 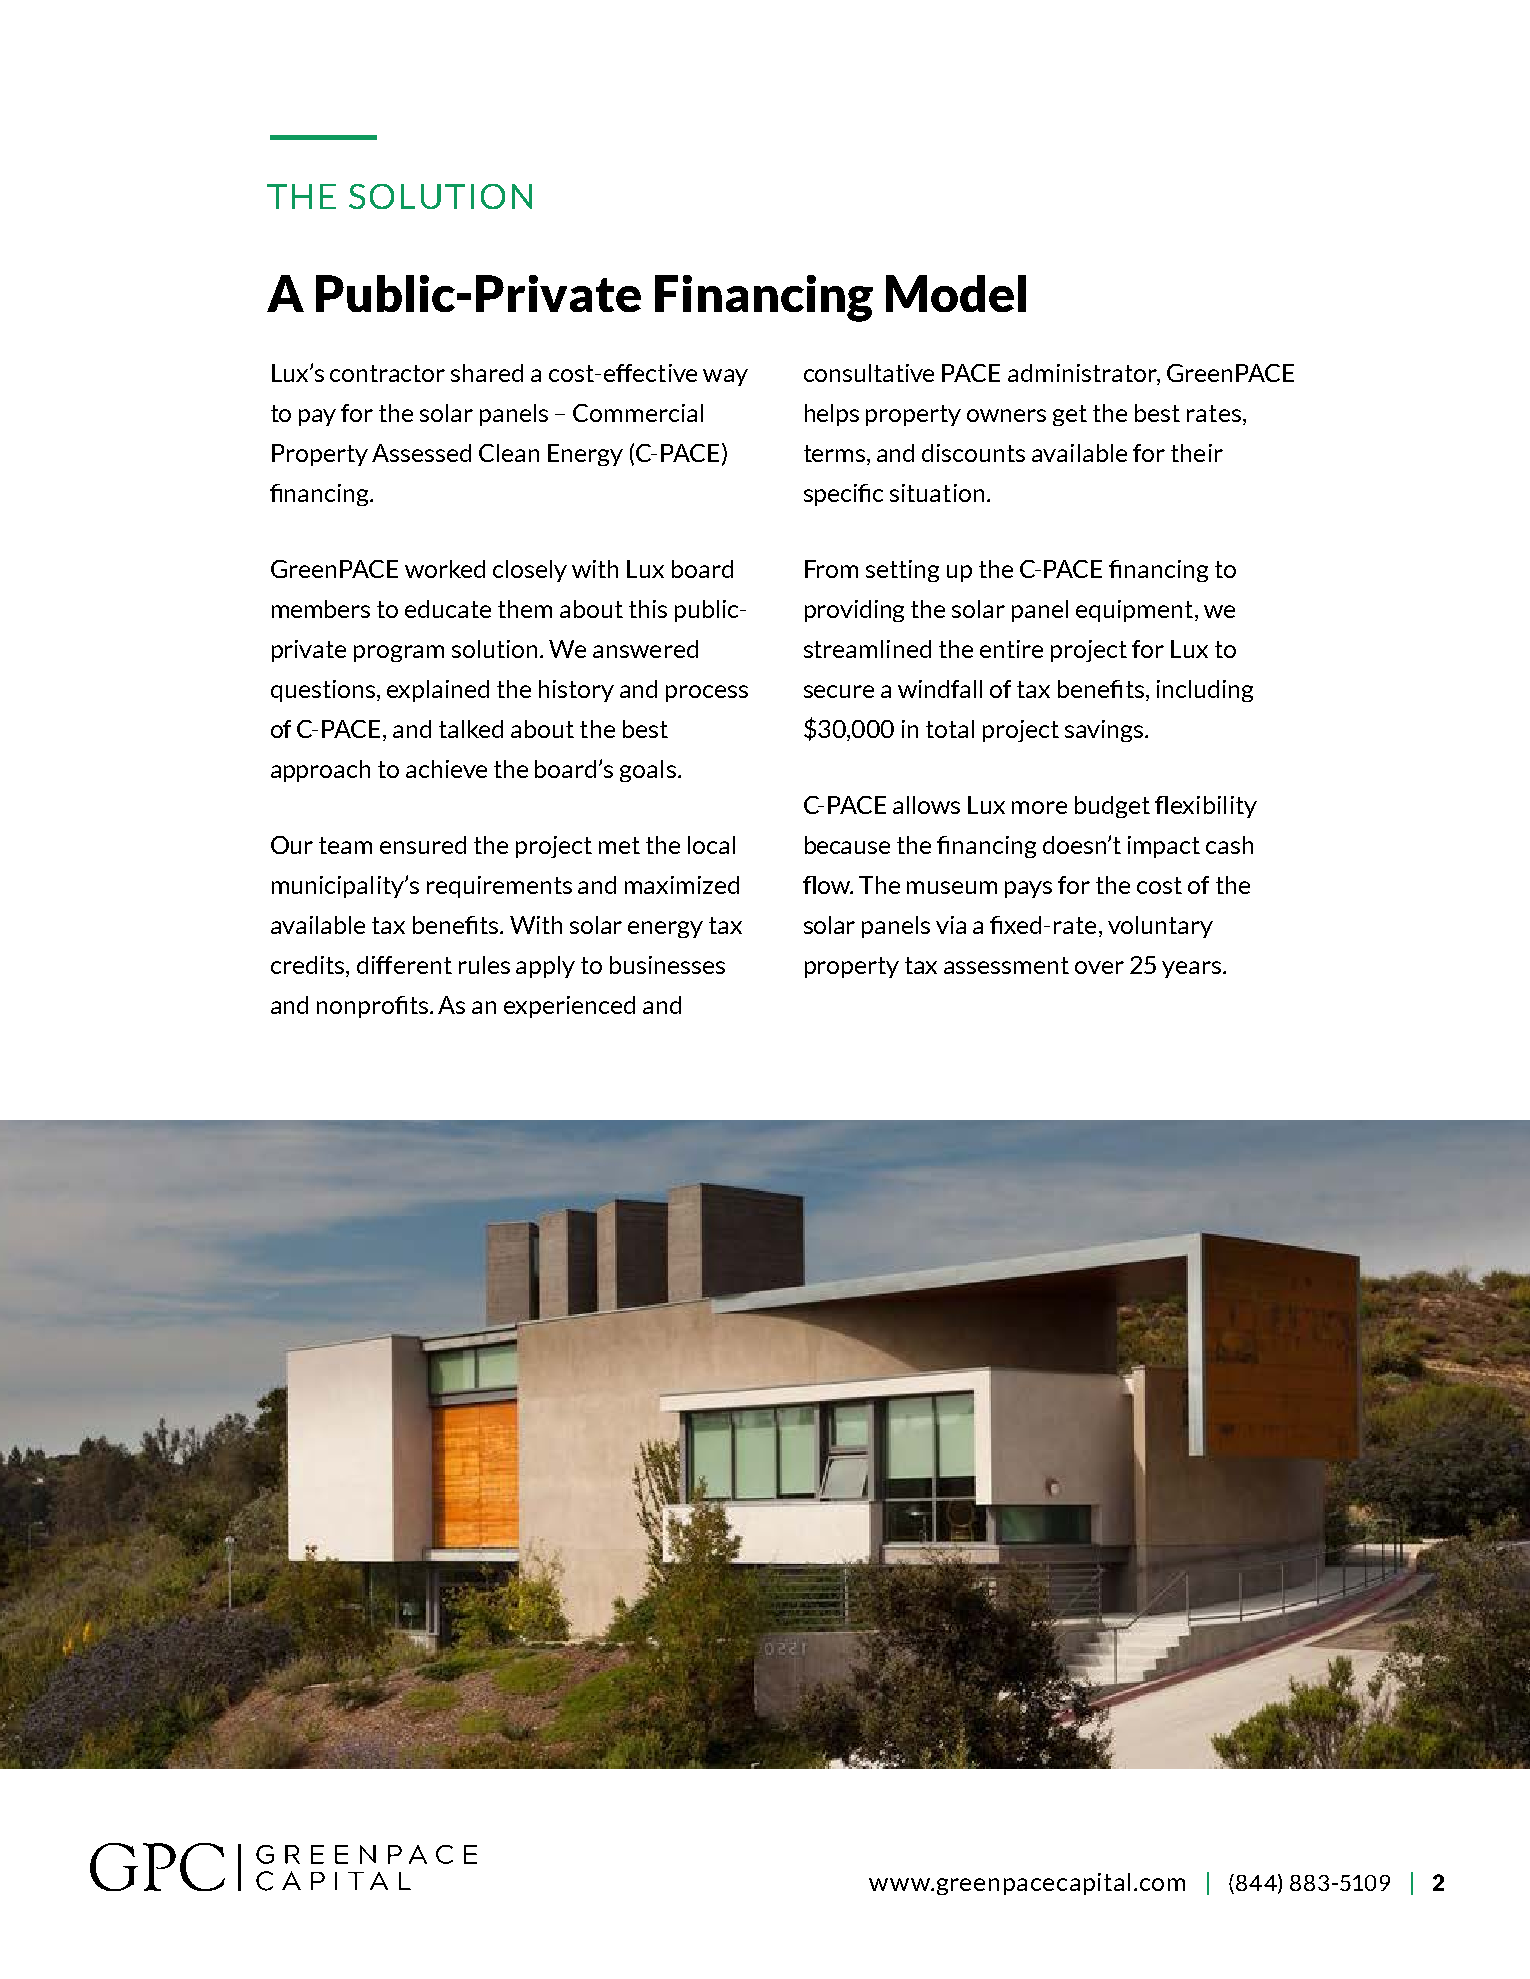 What do you see at coordinates (711, 845) in the image?
I see `local` at bounding box center [711, 845].
